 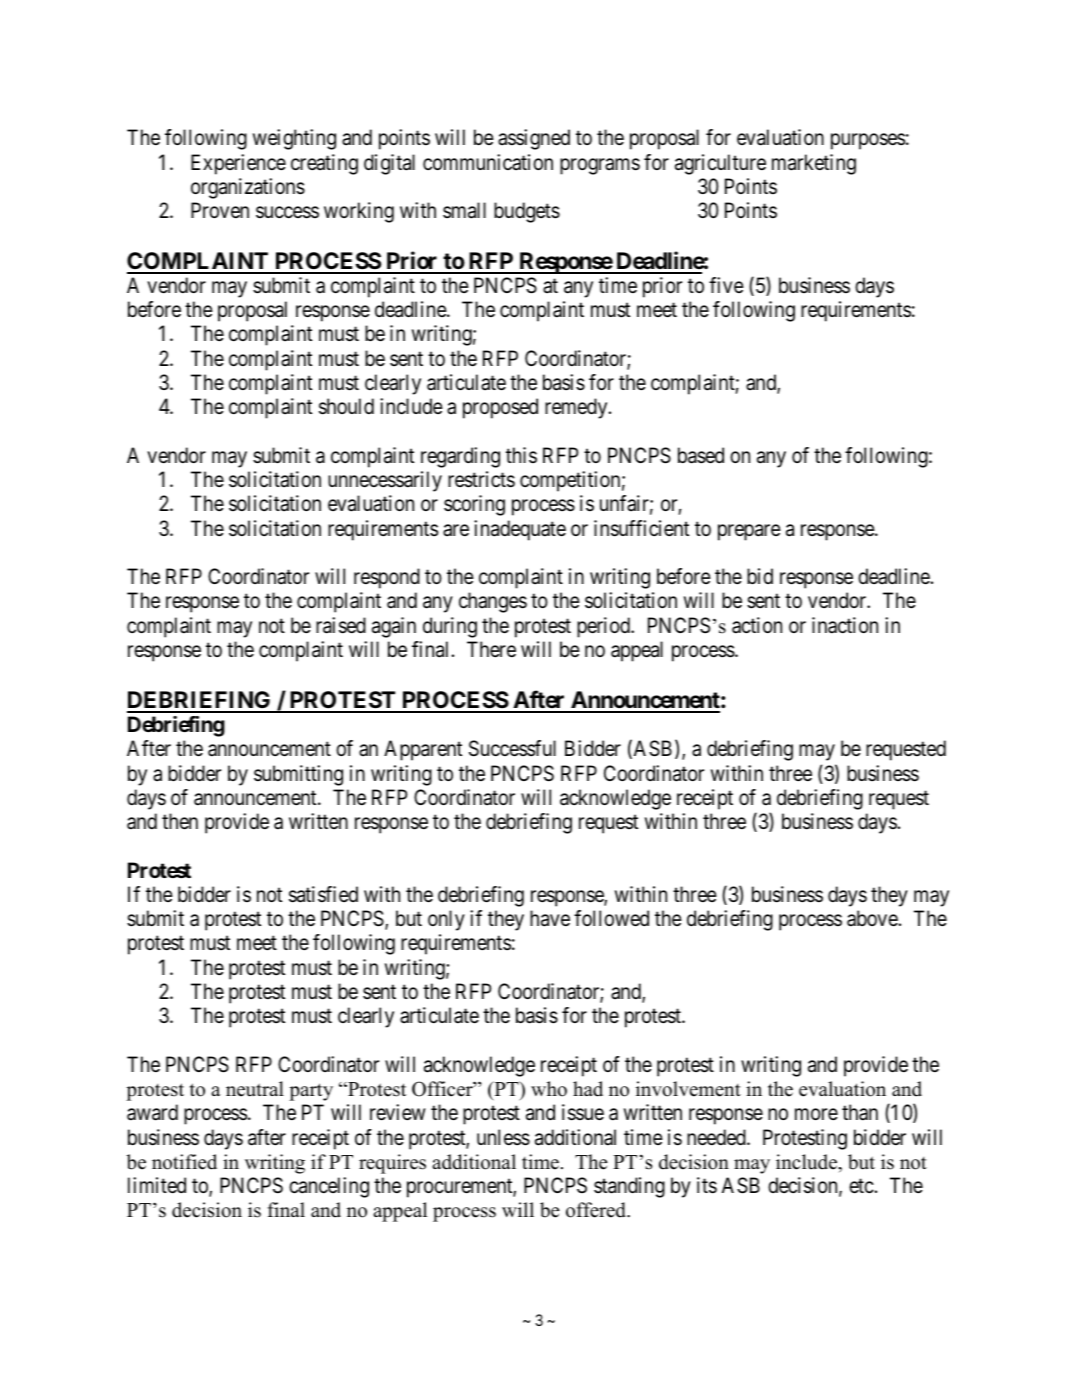 I want to click on raised, so click(x=341, y=625).
